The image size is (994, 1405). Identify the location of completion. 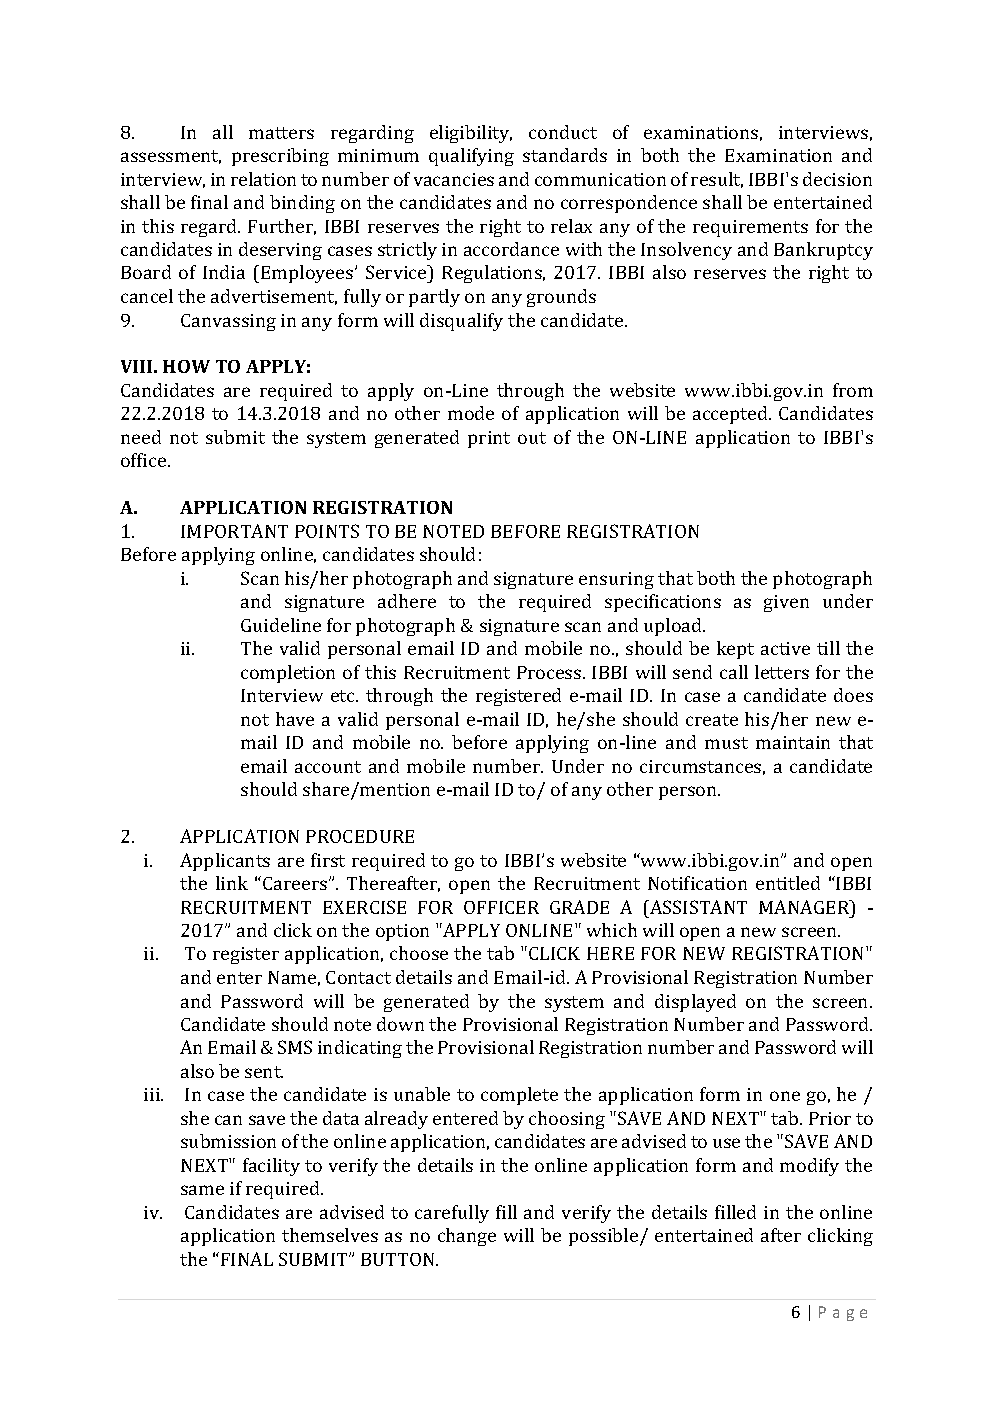
(288, 674).
